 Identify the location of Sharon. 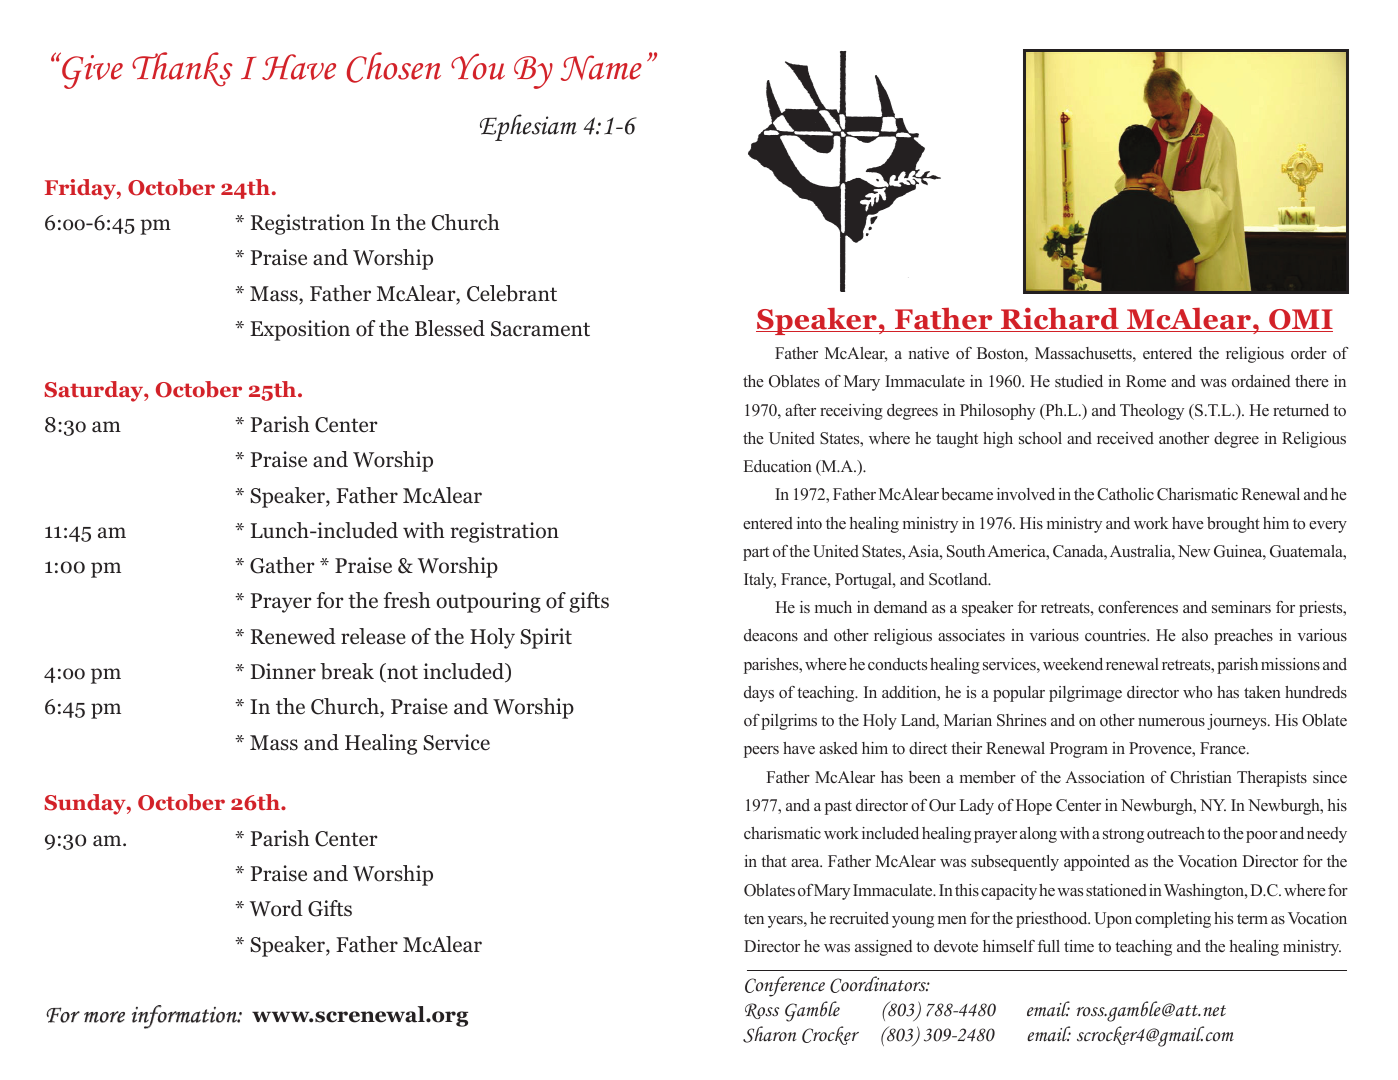
(770, 1034).
